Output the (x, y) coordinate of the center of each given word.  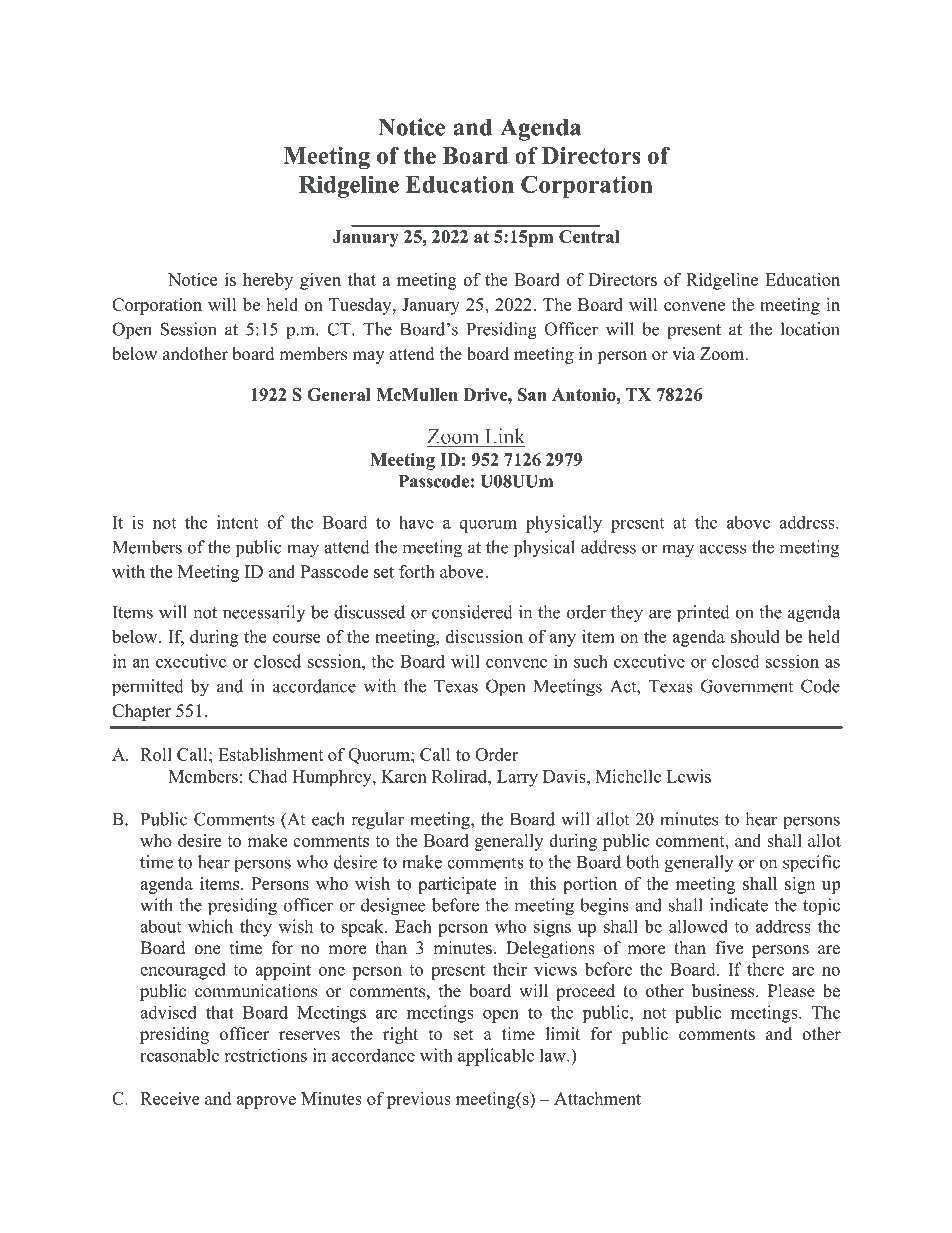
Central (589, 236)
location (810, 329)
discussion (484, 636)
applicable (496, 1057)
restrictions (265, 1055)
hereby (268, 281)
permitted (148, 688)
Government (747, 686)
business (724, 991)
